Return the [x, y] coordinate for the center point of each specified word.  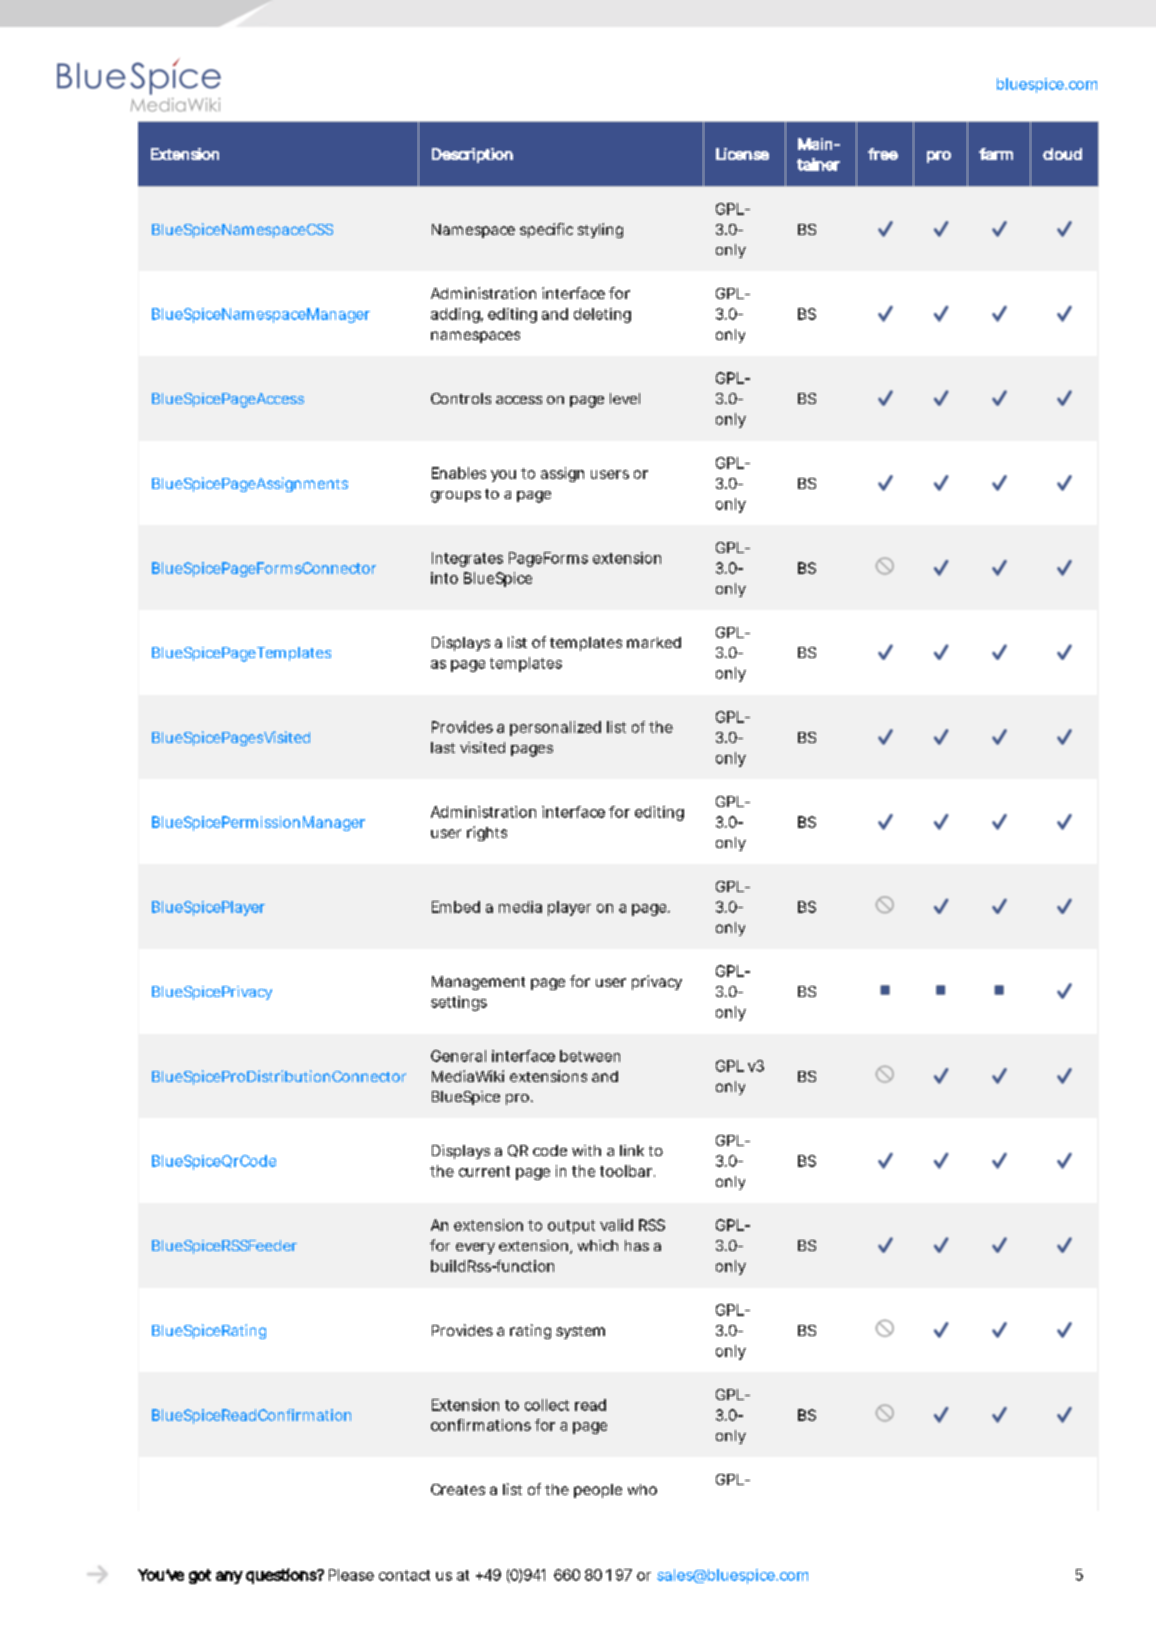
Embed [456, 907]
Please [351, 1575]
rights [487, 833]
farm [996, 154]
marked [654, 642]
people [598, 1491]
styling [600, 230]
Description [472, 155]
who [642, 1489]
